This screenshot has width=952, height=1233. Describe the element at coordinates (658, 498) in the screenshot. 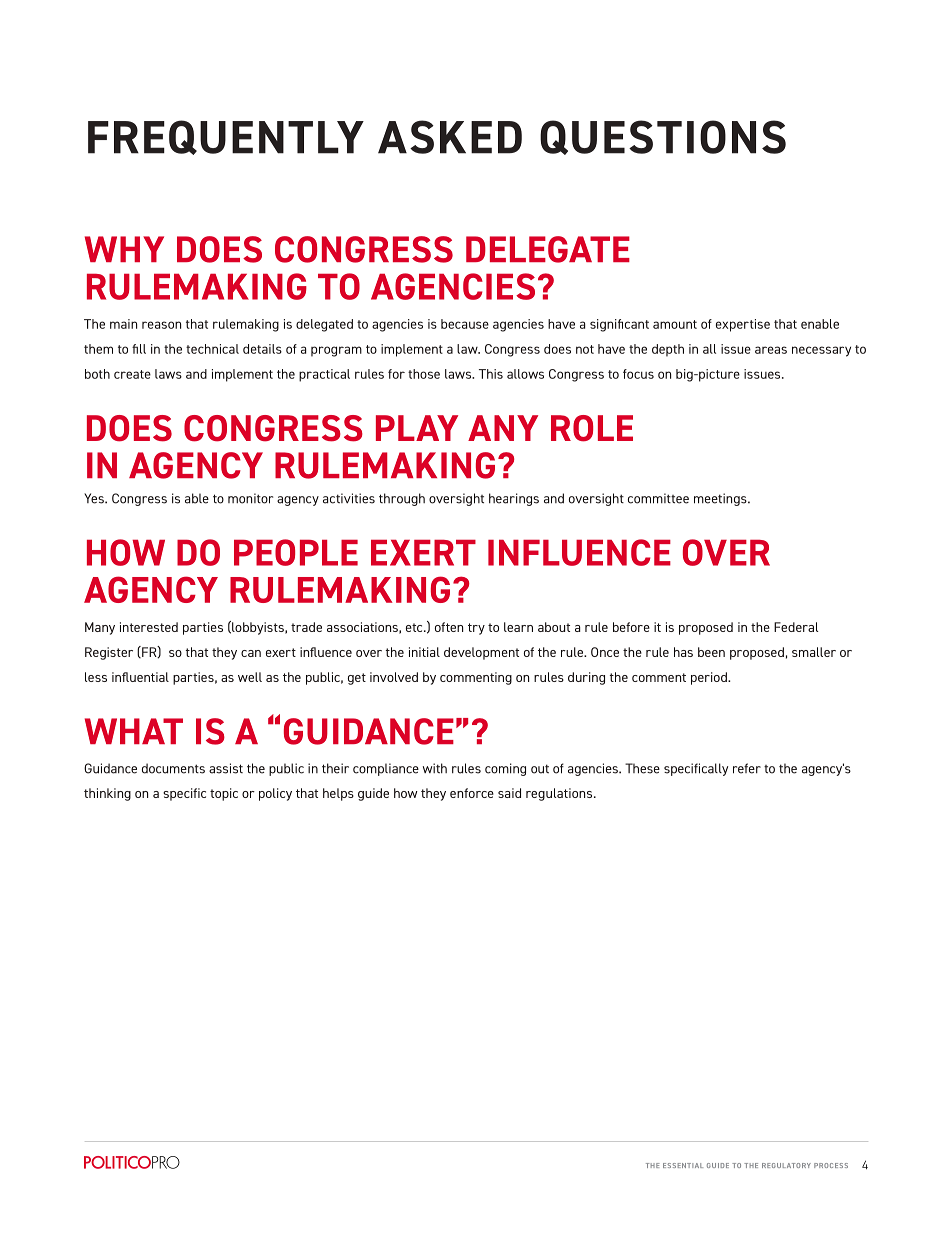

I see `committee` at that location.
